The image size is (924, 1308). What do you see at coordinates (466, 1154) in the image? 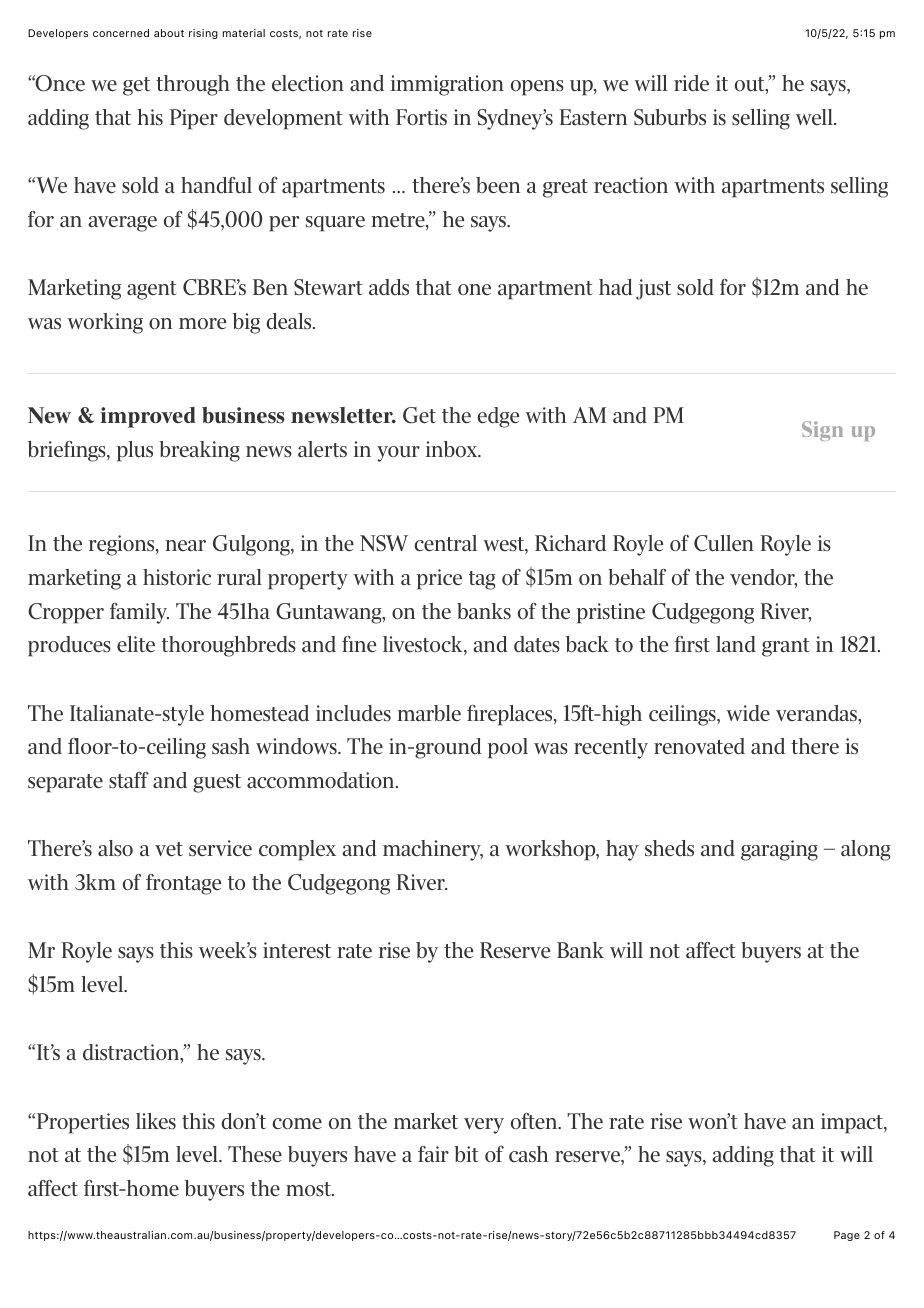
I see `bit` at bounding box center [466, 1154].
